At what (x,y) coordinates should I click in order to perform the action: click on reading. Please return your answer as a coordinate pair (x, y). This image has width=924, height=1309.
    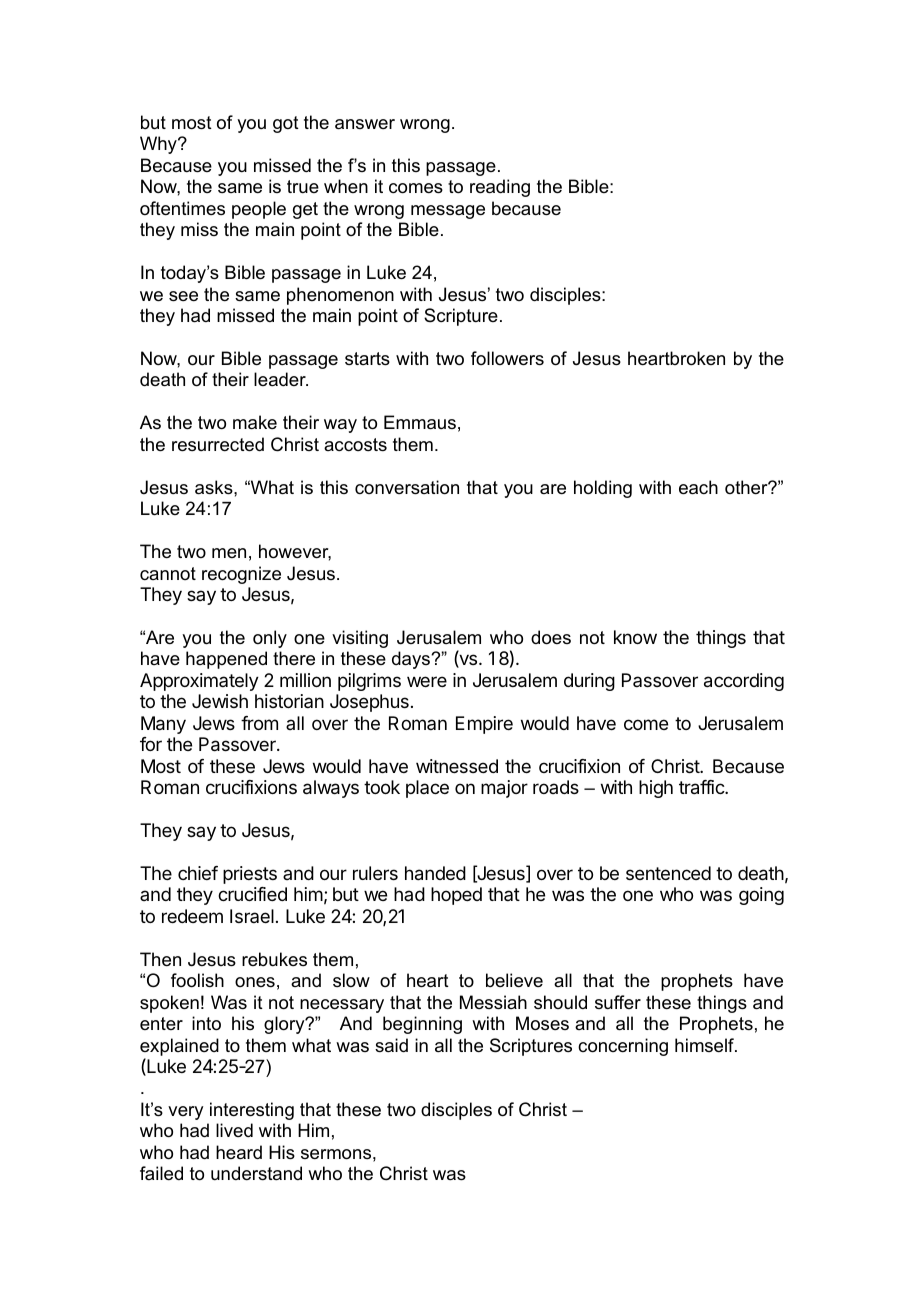
    Looking at the image, I should click on (500, 188).
